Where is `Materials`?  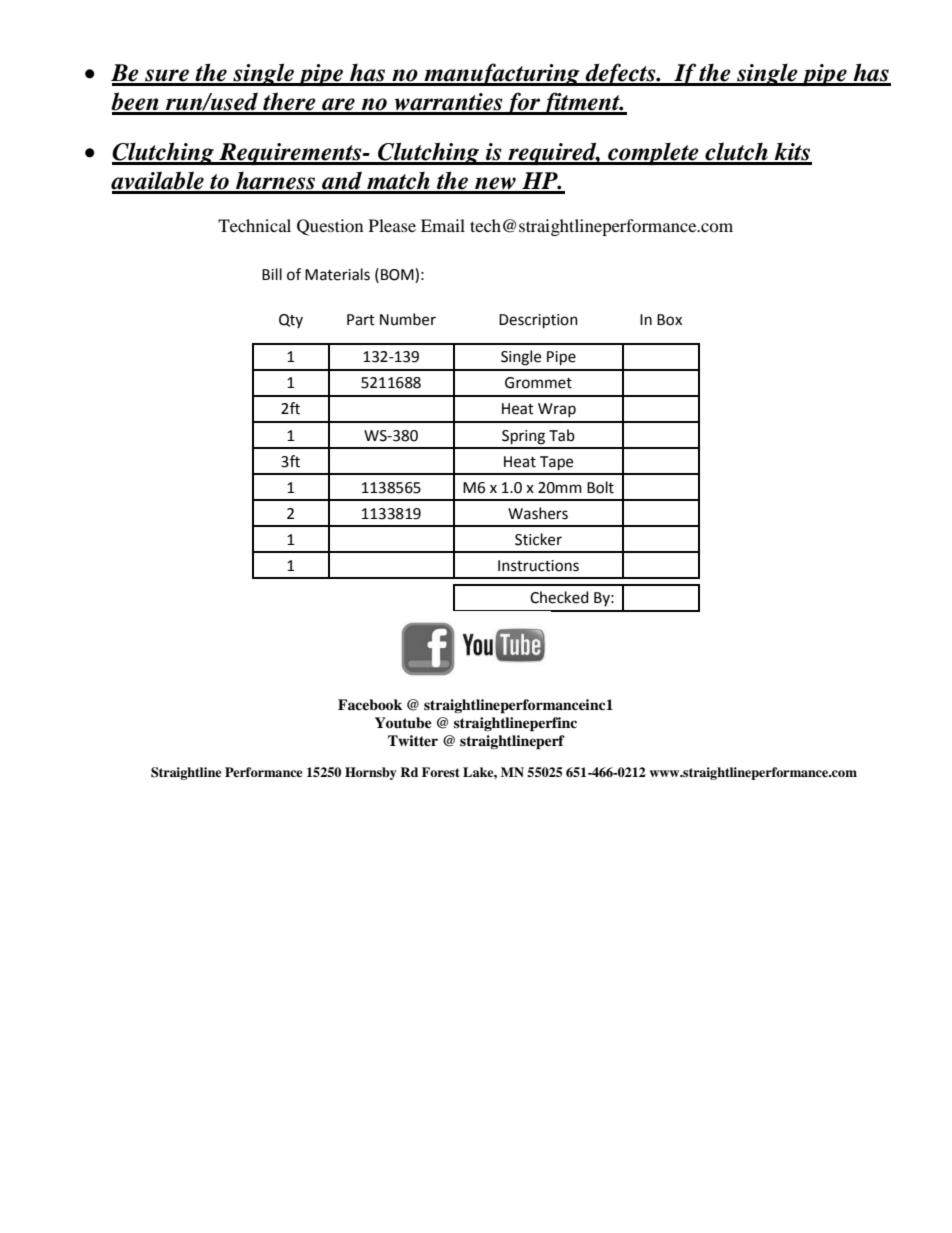 Materials is located at coordinates (337, 274).
